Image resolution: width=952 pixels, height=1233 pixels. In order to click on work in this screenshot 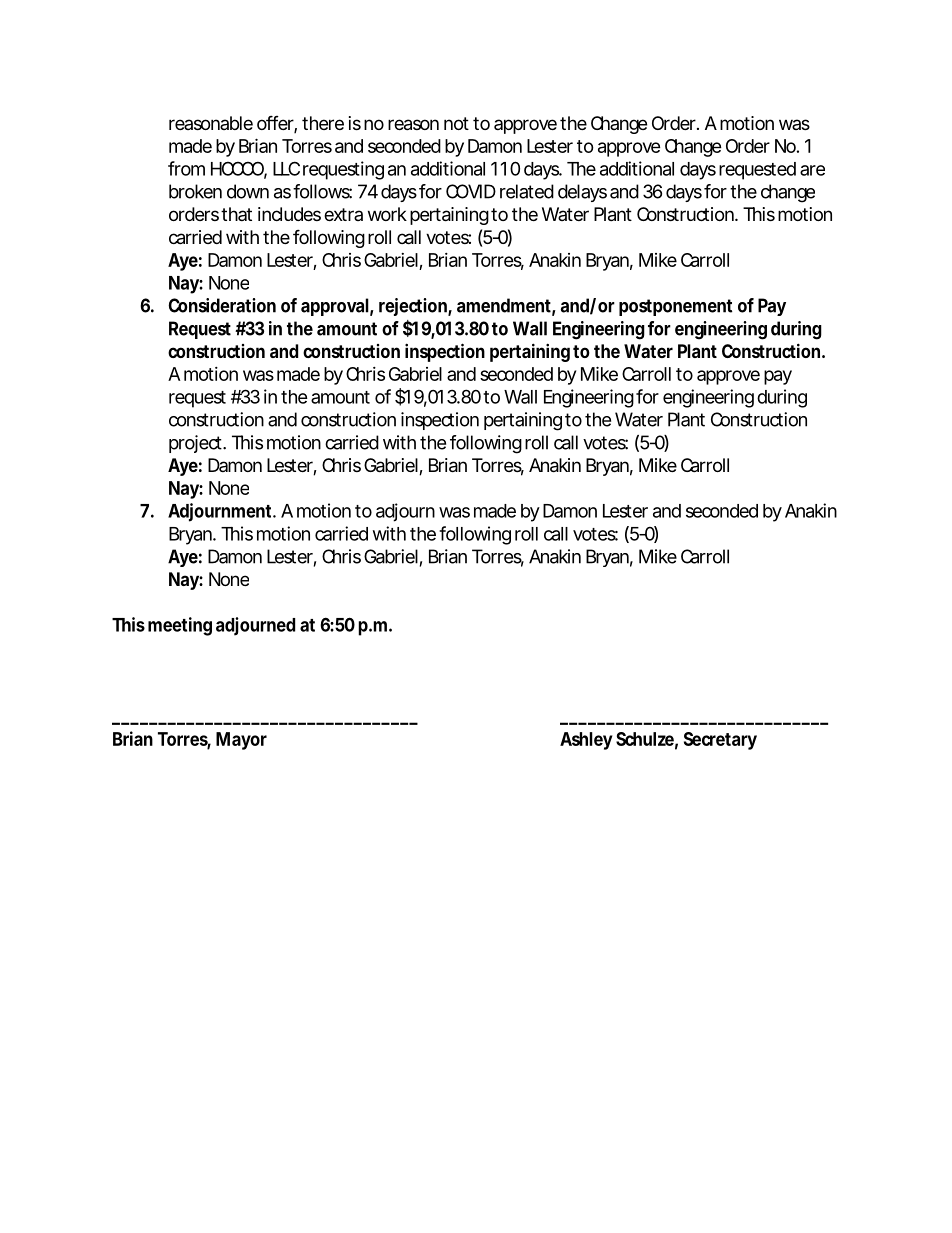, I will do `click(387, 214)`.
